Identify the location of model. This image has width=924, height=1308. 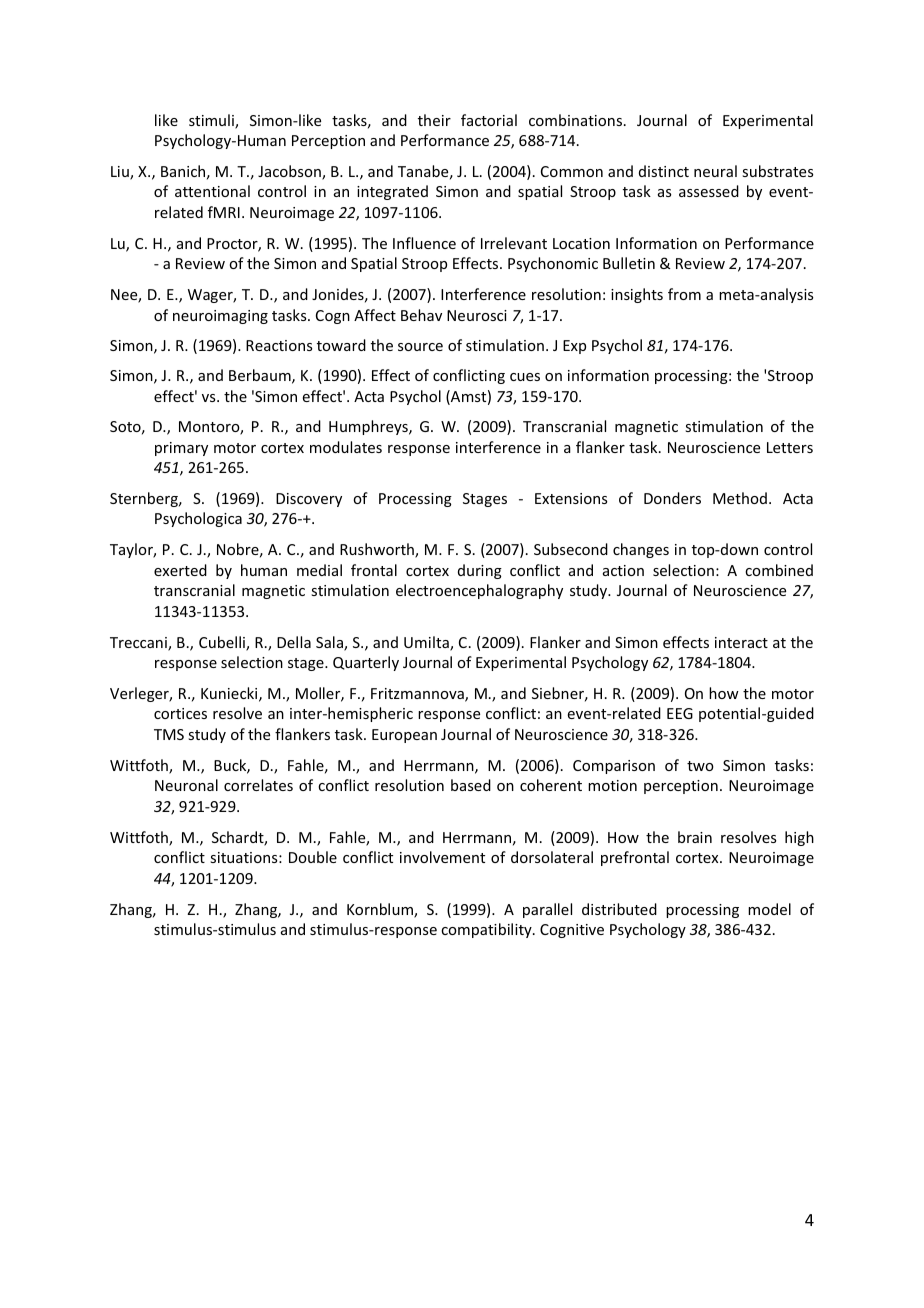
(769, 909).
